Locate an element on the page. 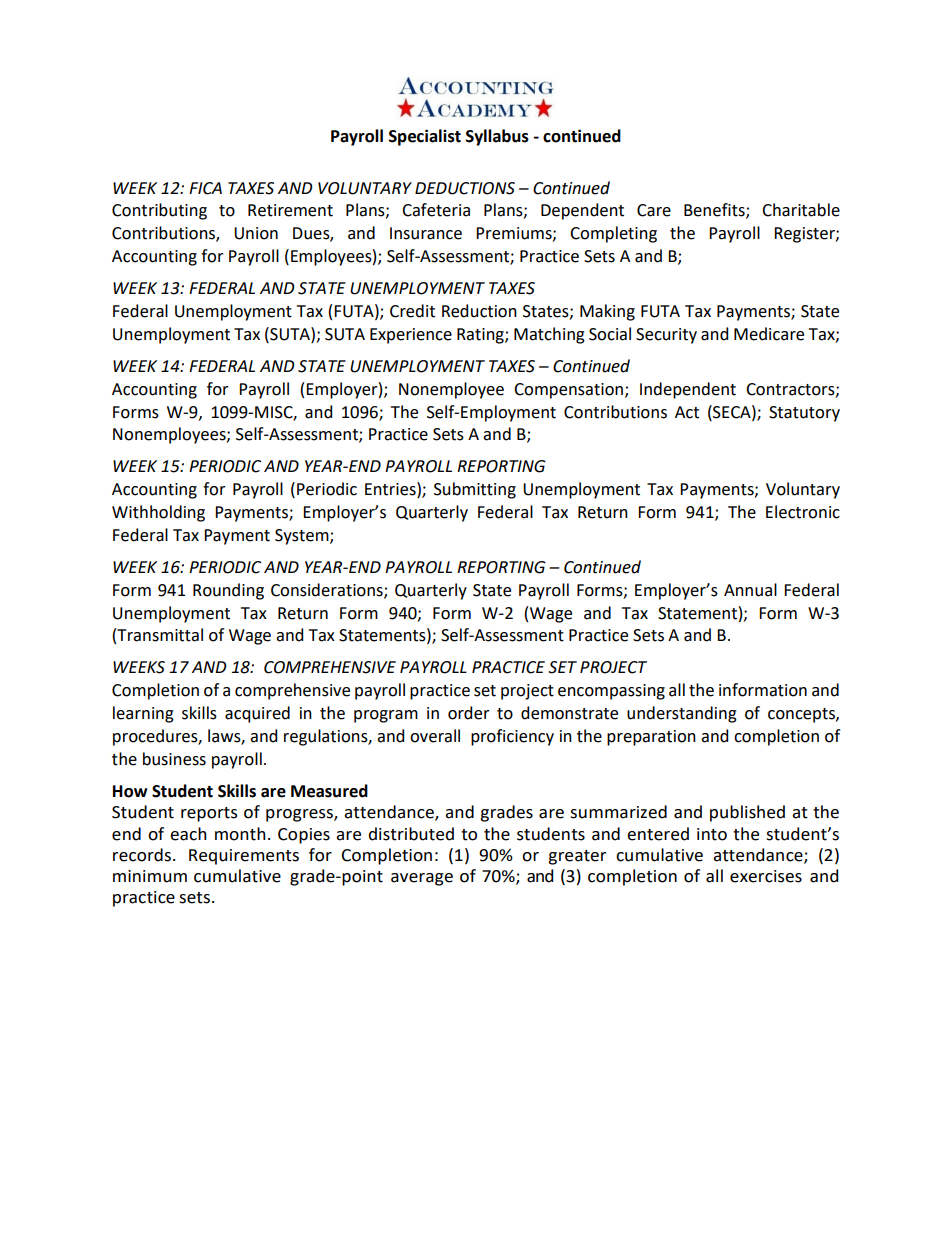 This page has height=1233, width=952. Union is located at coordinates (256, 233).
